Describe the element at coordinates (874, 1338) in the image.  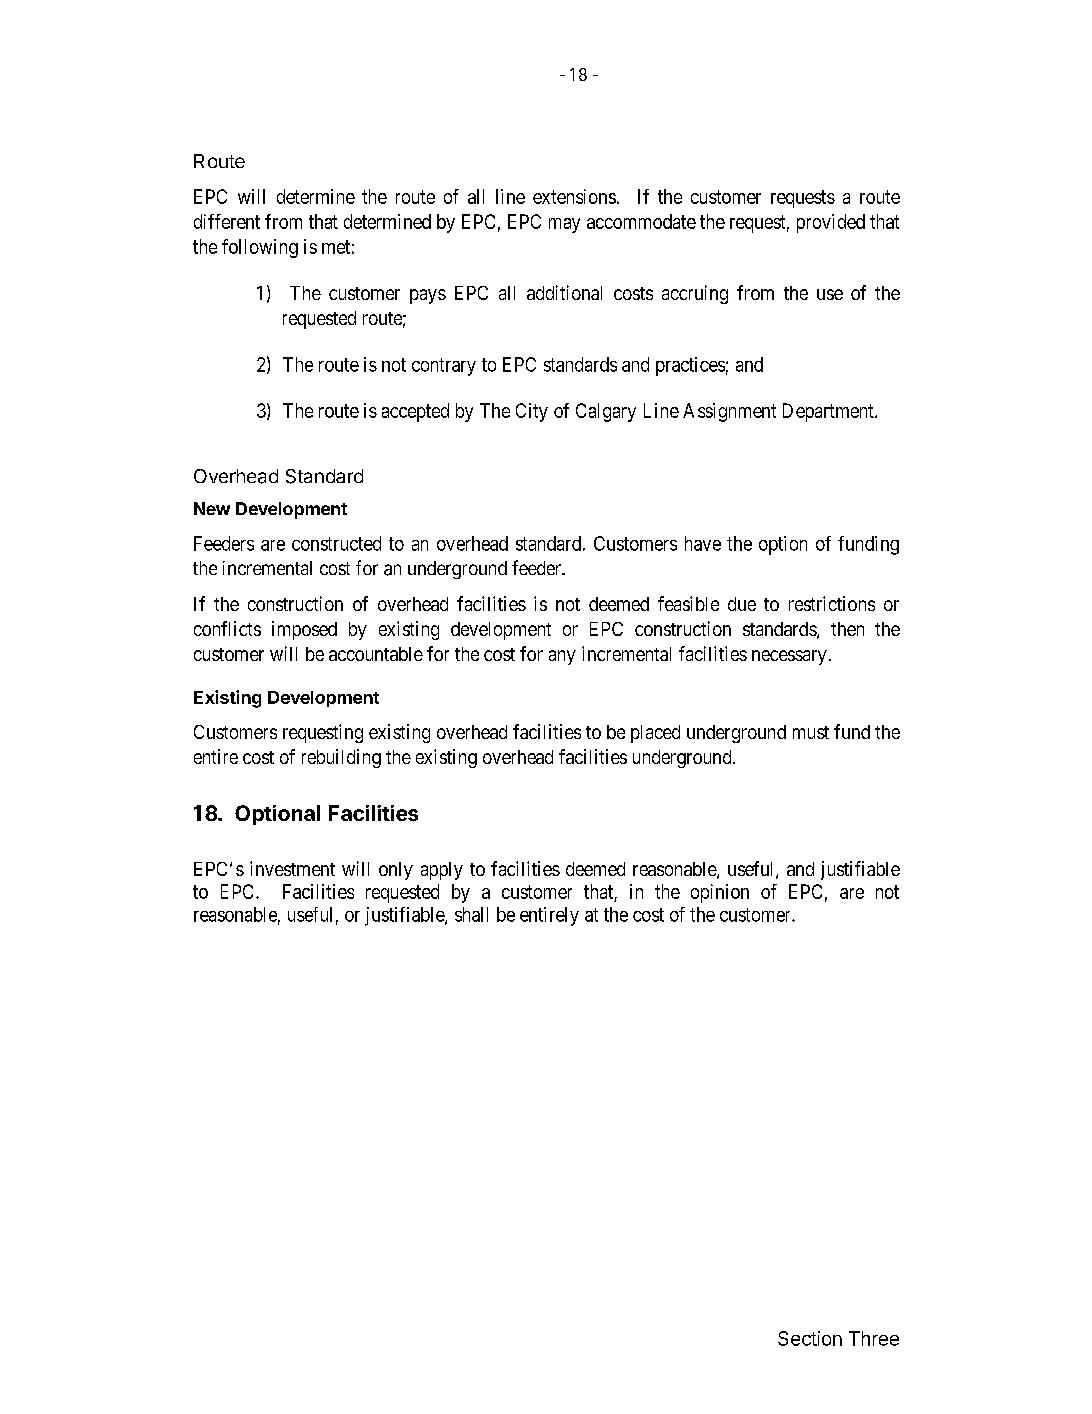
I see `Three` at that location.
